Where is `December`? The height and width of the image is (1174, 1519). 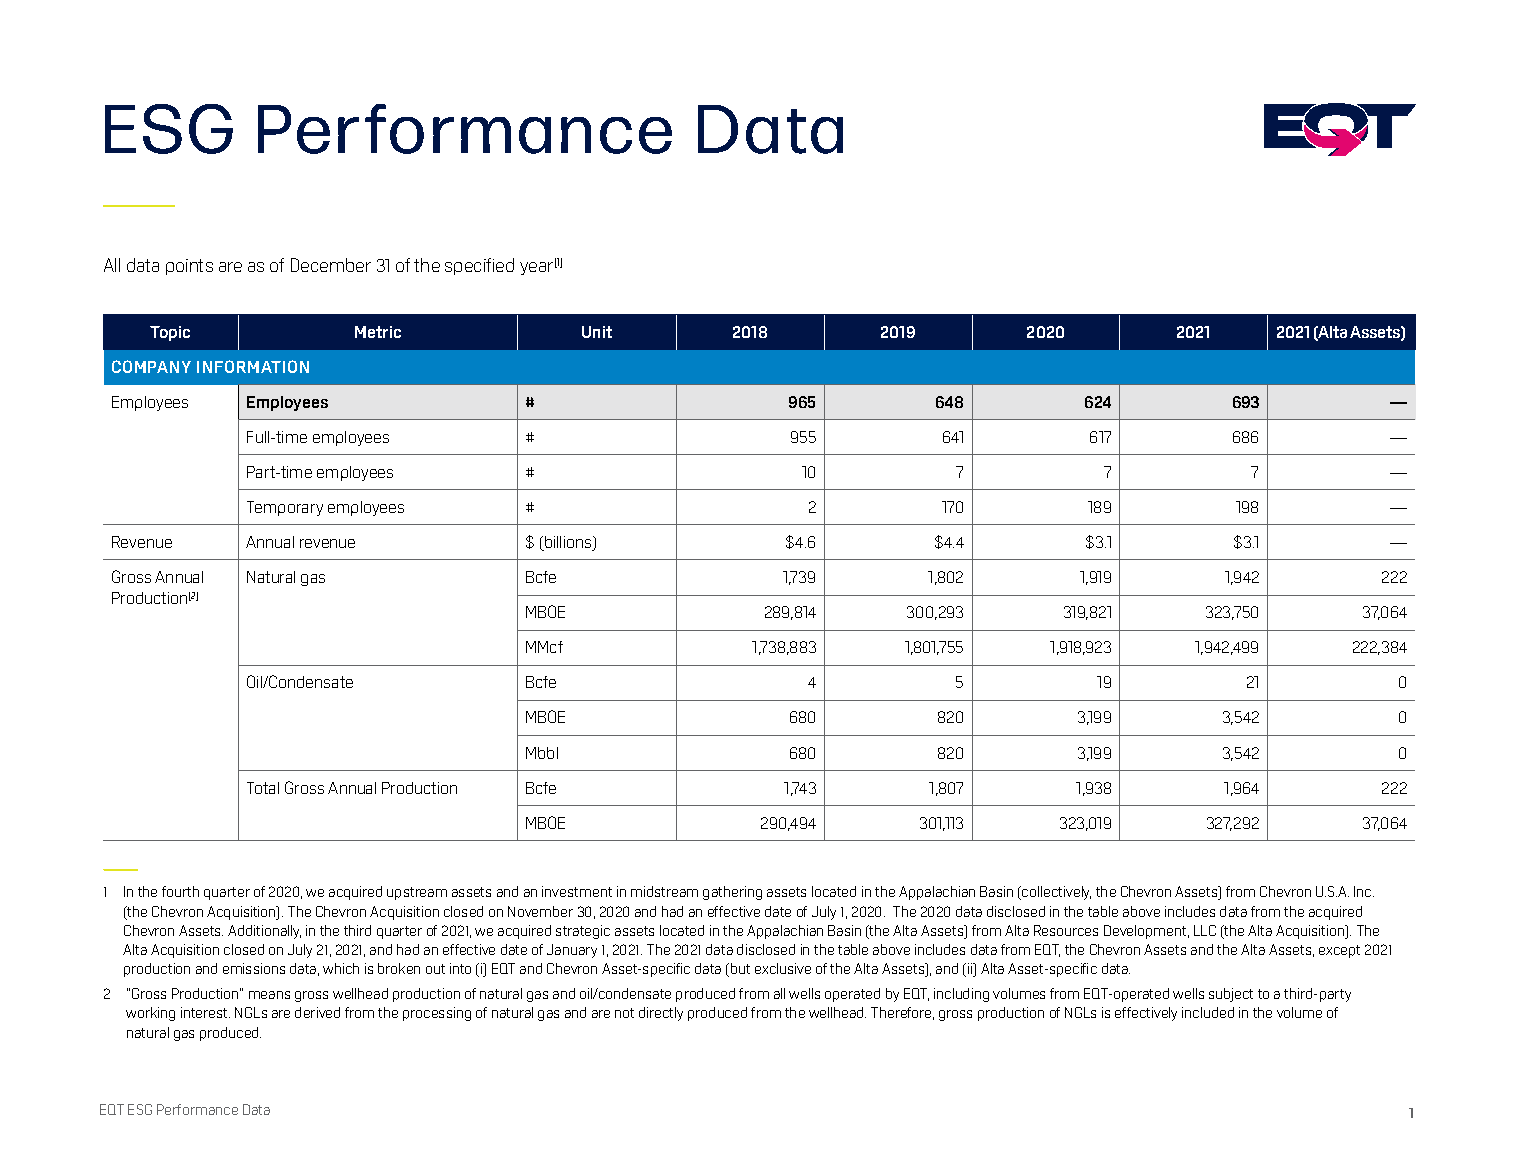 December is located at coordinates (331, 265).
